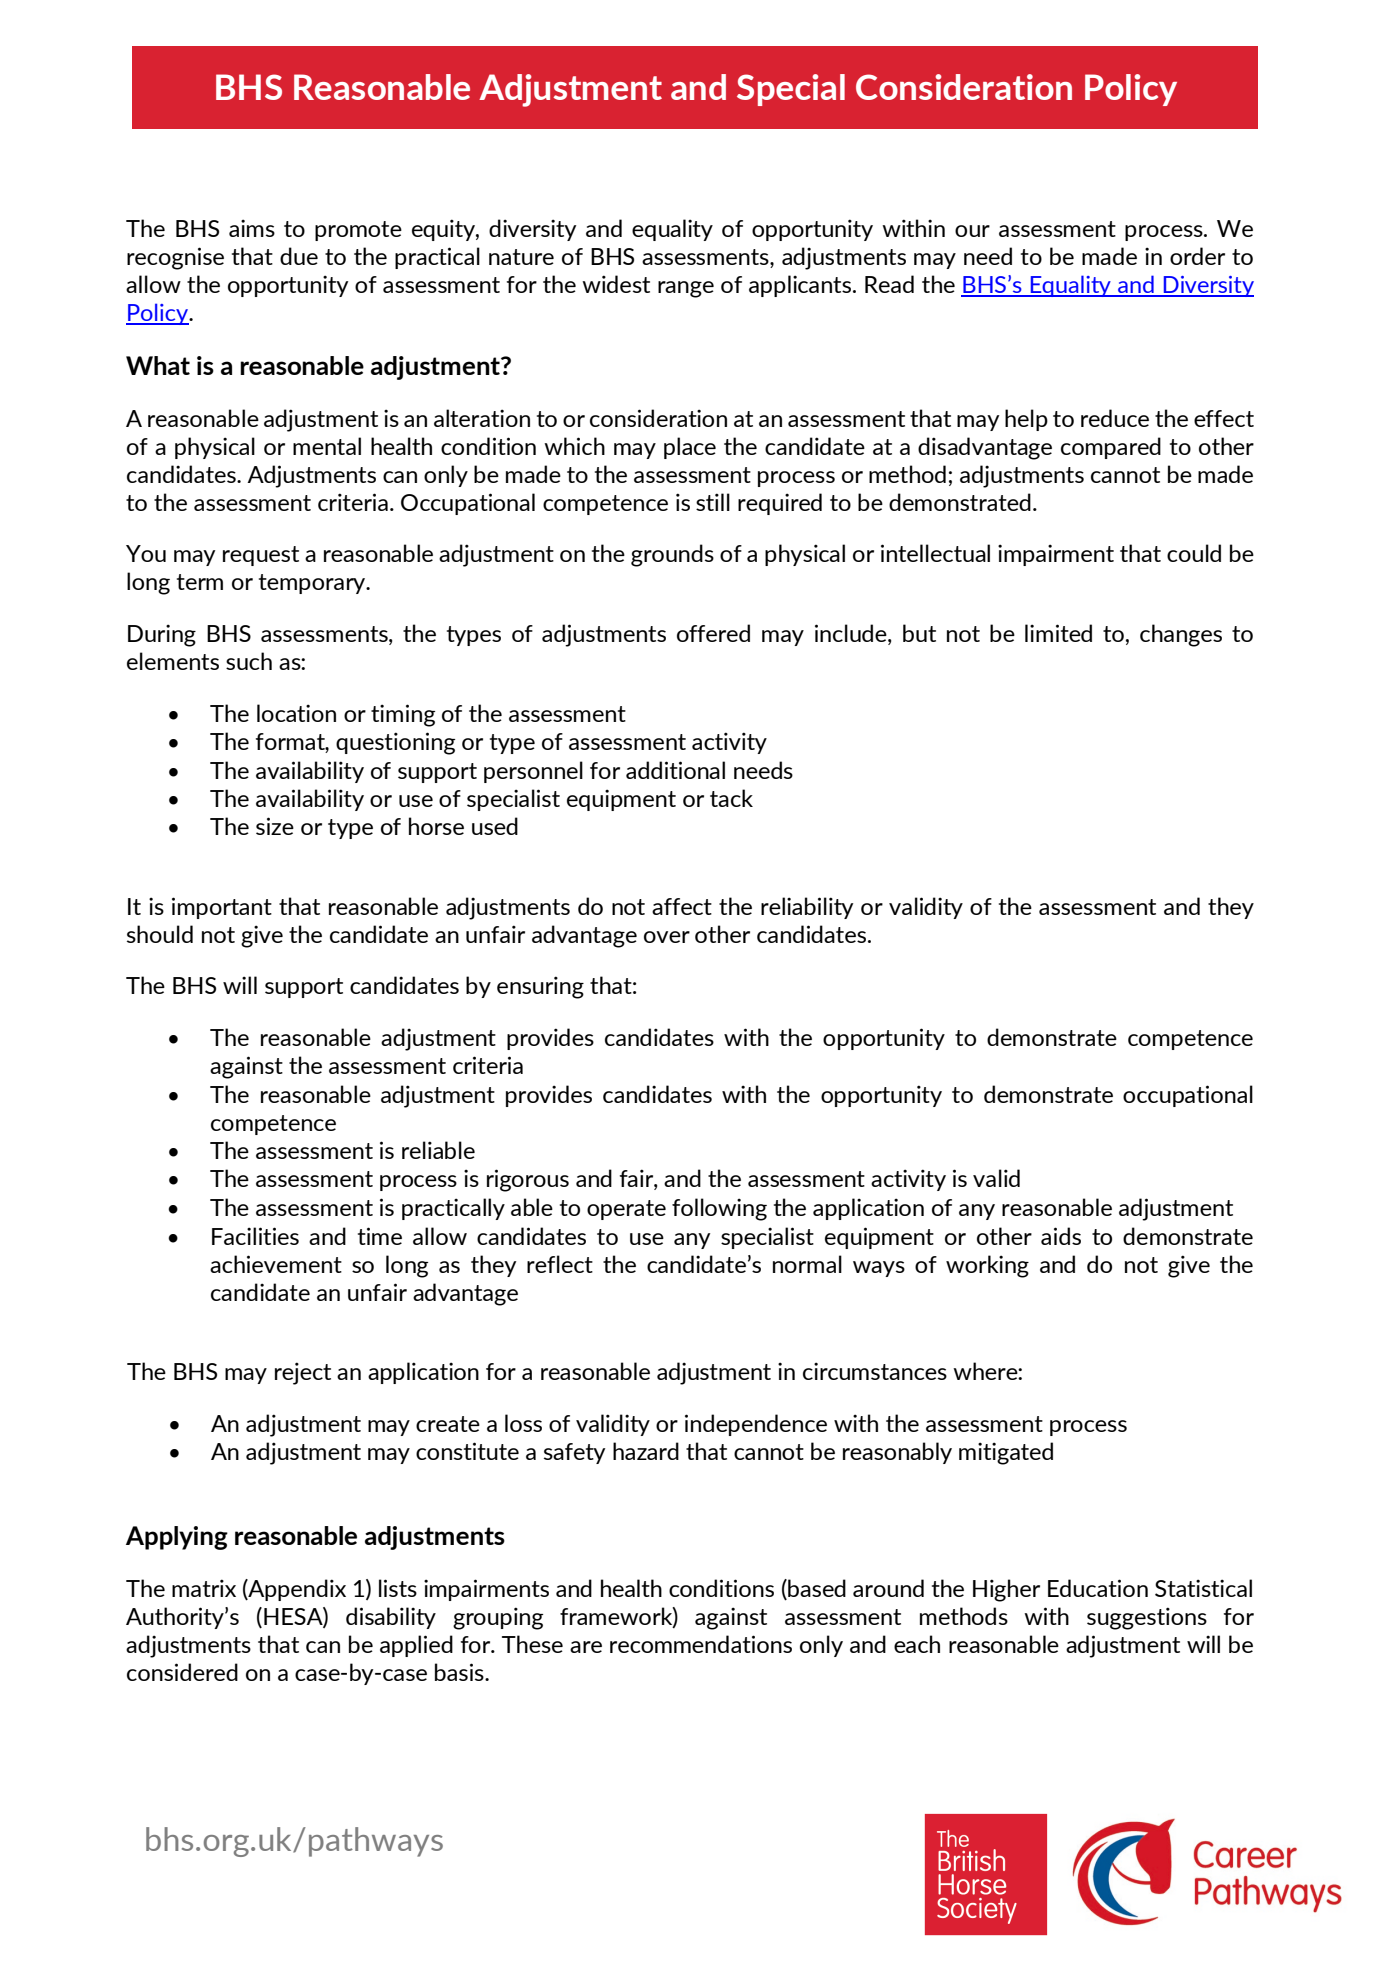  What do you see at coordinates (807, 908) in the screenshot?
I see `reliability` at bounding box center [807, 908].
